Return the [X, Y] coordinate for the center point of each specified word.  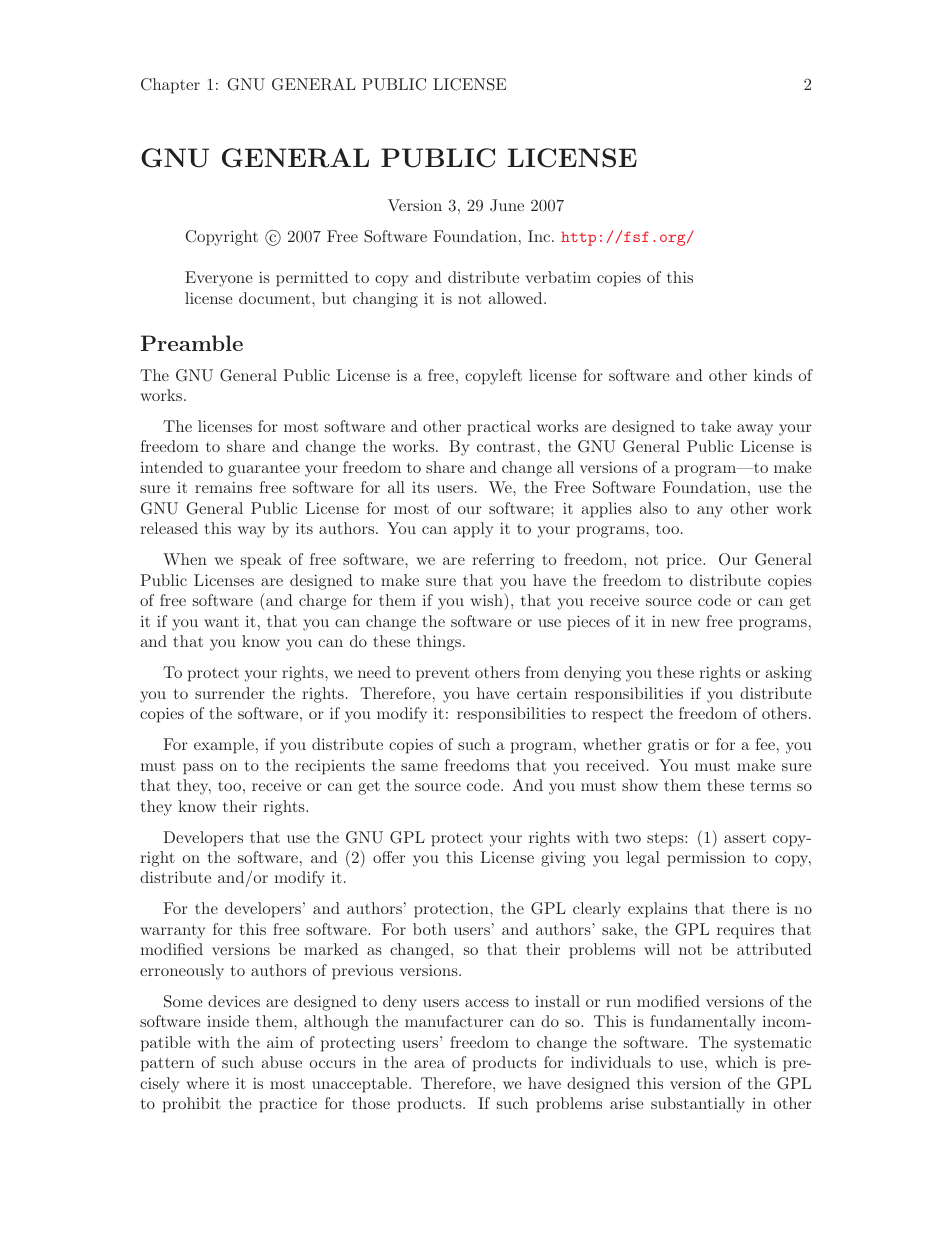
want [221, 622]
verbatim [558, 277]
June [507, 205]
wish [488, 599]
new [685, 623]
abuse [282, 1062]
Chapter [170, 86]
